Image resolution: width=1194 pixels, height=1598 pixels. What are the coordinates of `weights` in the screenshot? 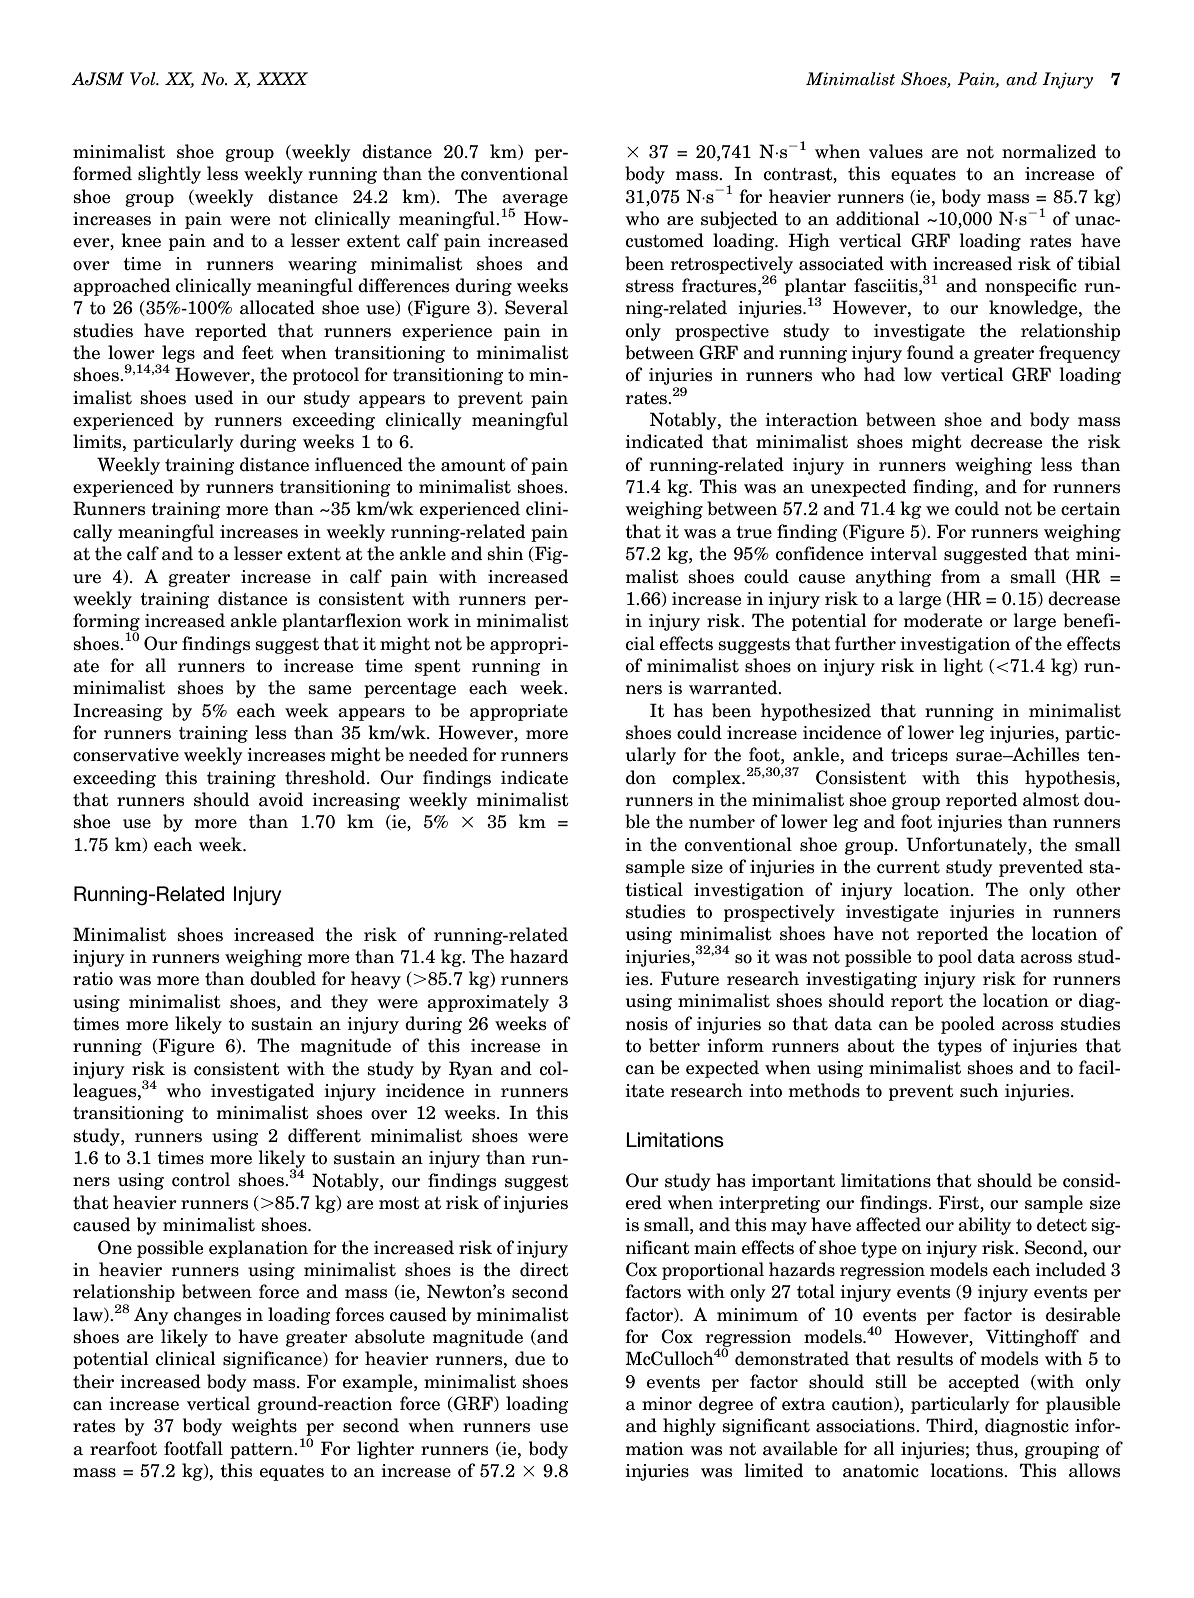 It's located at (264, 1427).
